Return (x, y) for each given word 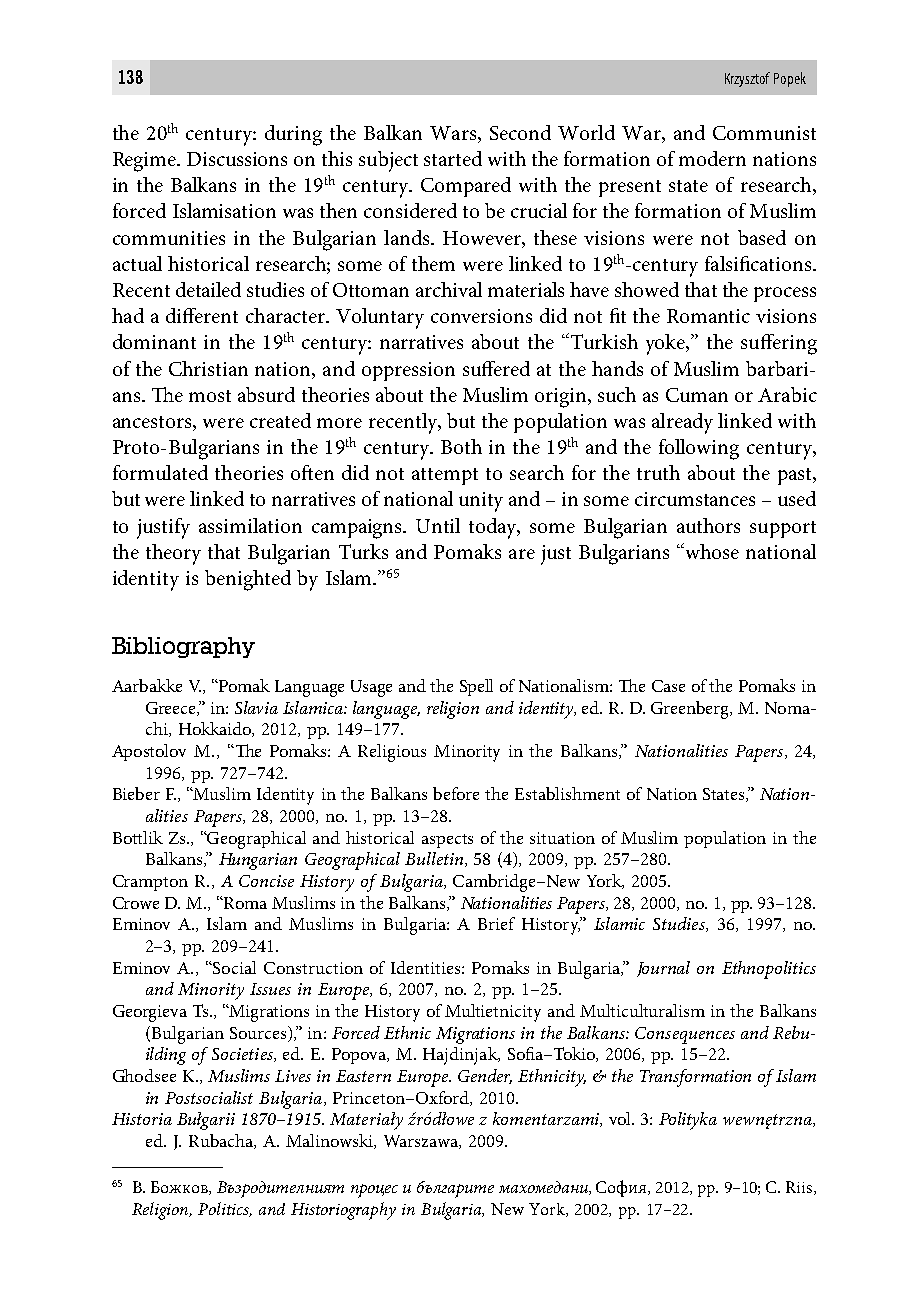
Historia (142, 1119)
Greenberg (691, 710)
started (453, 158)
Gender (485, 1076)
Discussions (237, 159)
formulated (160, 472)
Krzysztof (747, 79)
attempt (445, 476)
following (699, 449)
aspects (447, 841)
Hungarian (258, 861)
